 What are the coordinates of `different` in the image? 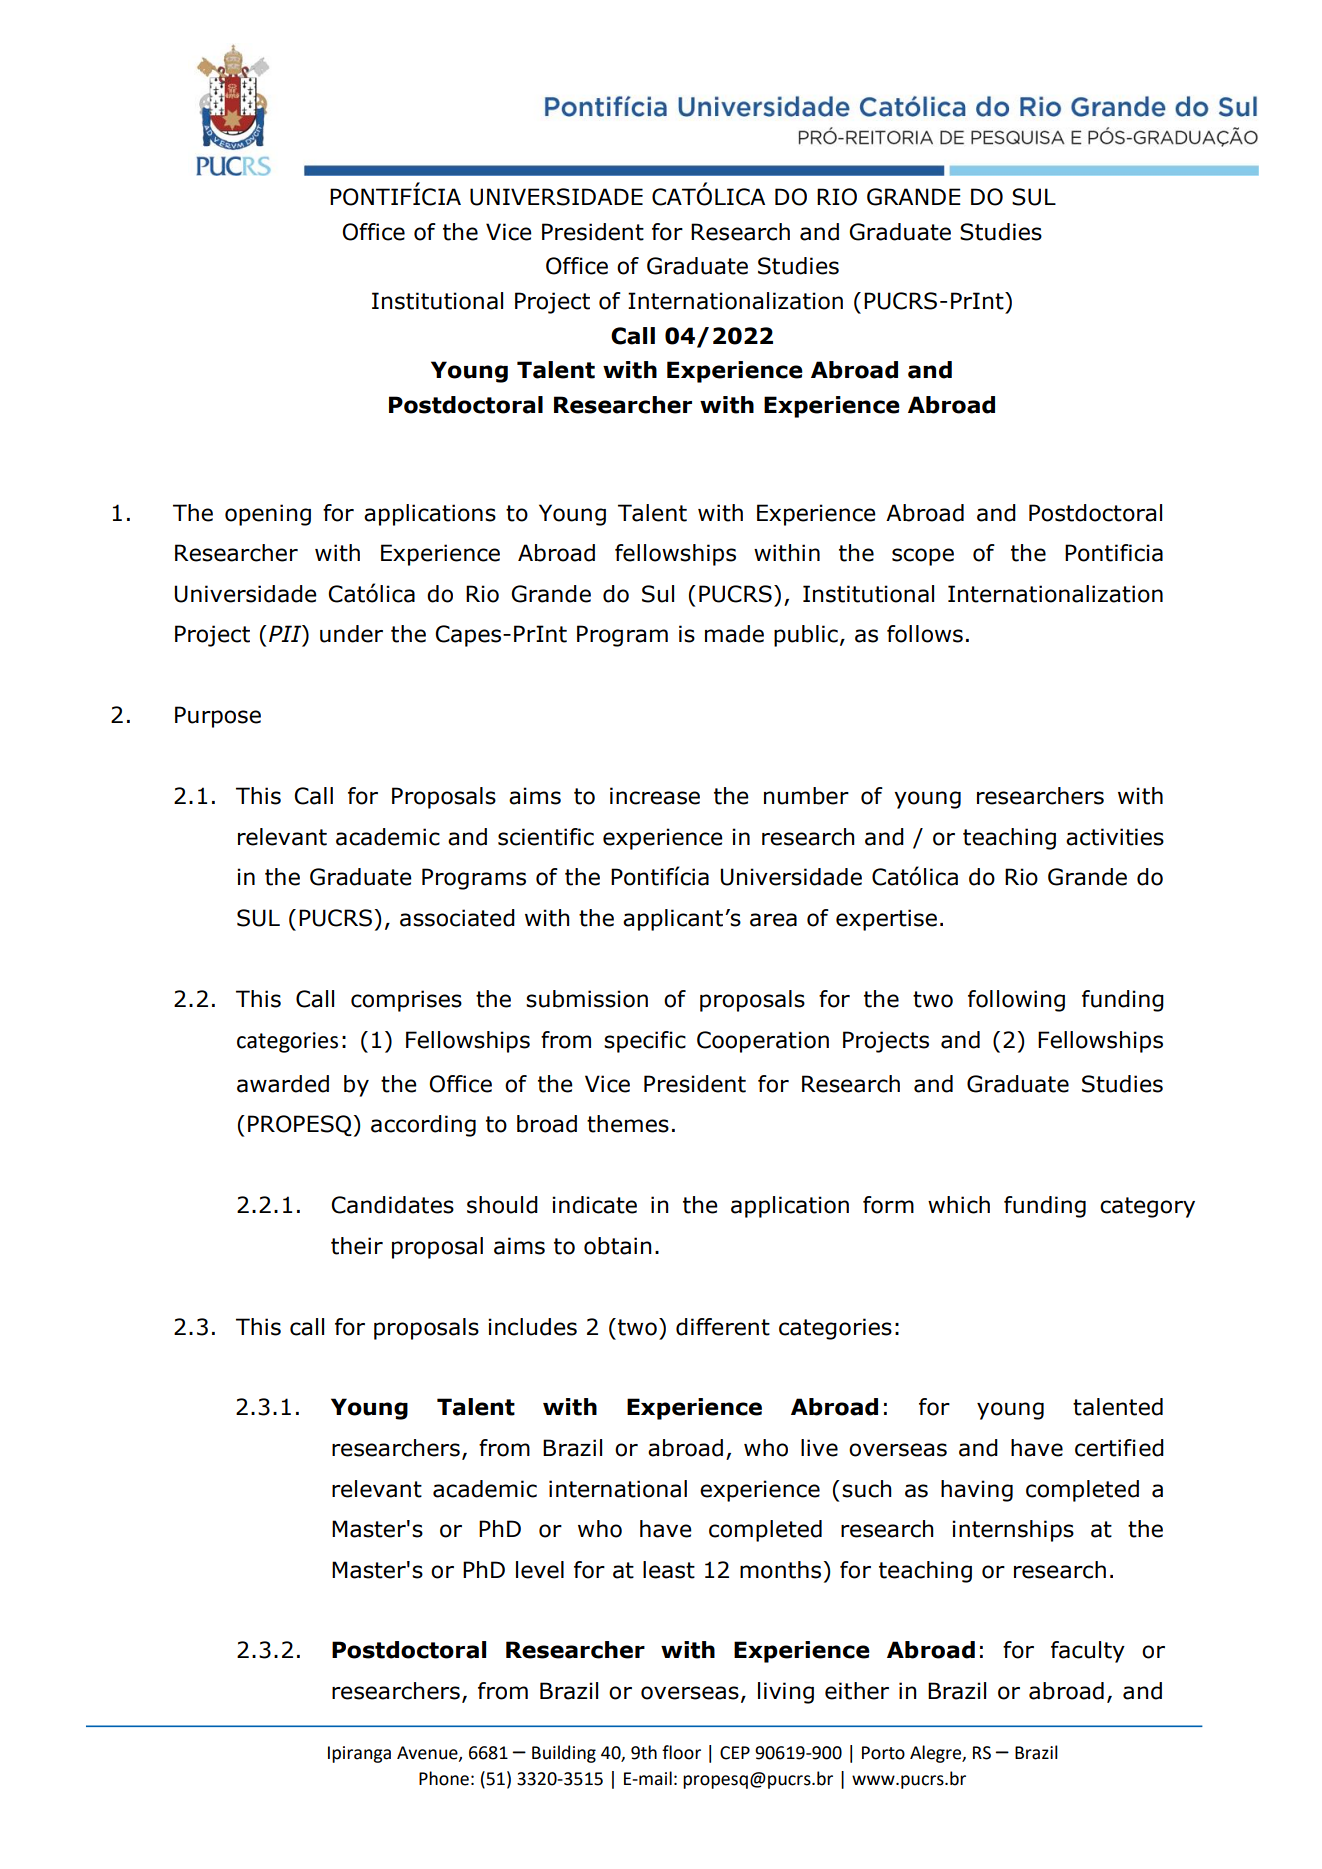 It's located at (723, 1327).
